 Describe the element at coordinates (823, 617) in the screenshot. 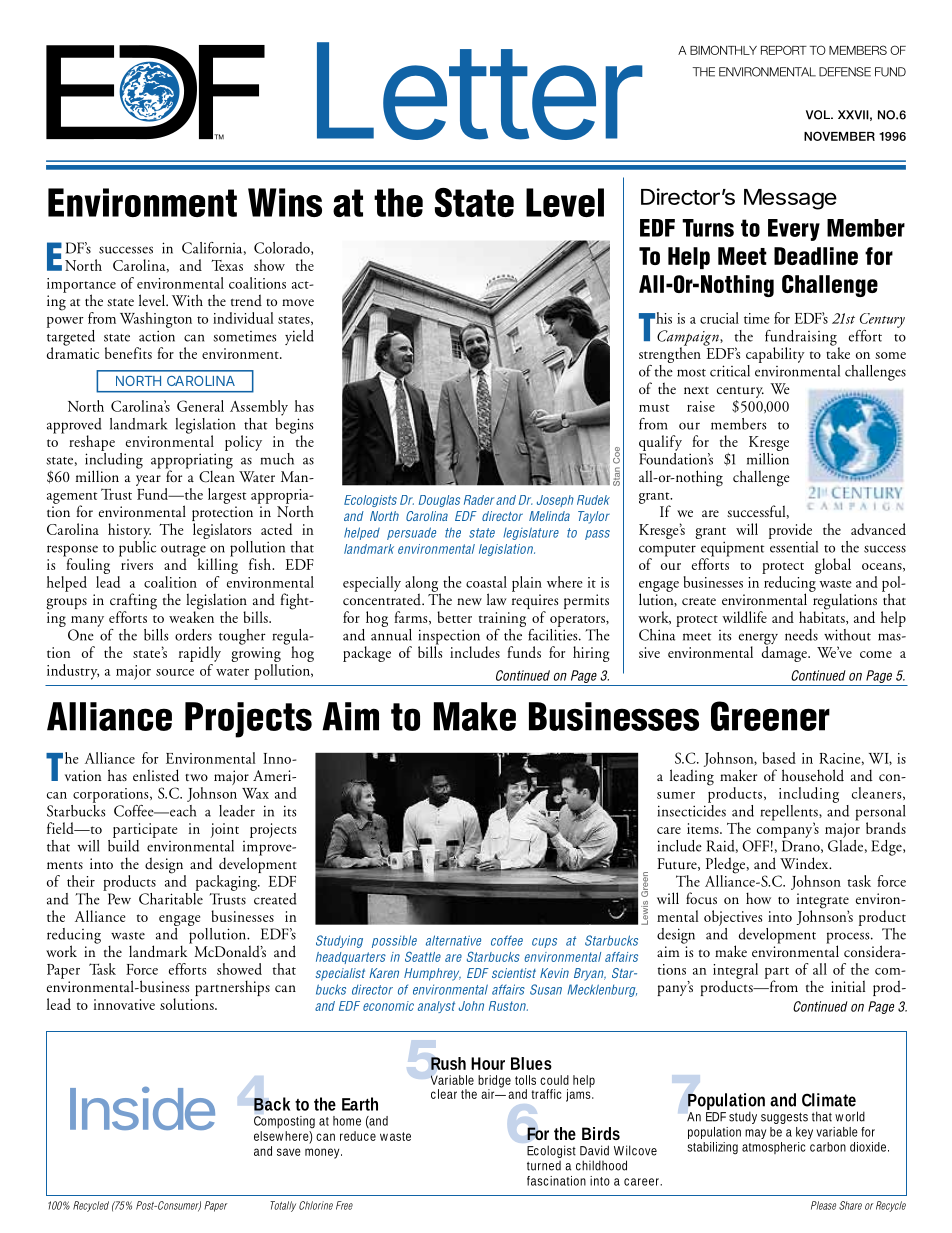

I see `habitats` at that location.
